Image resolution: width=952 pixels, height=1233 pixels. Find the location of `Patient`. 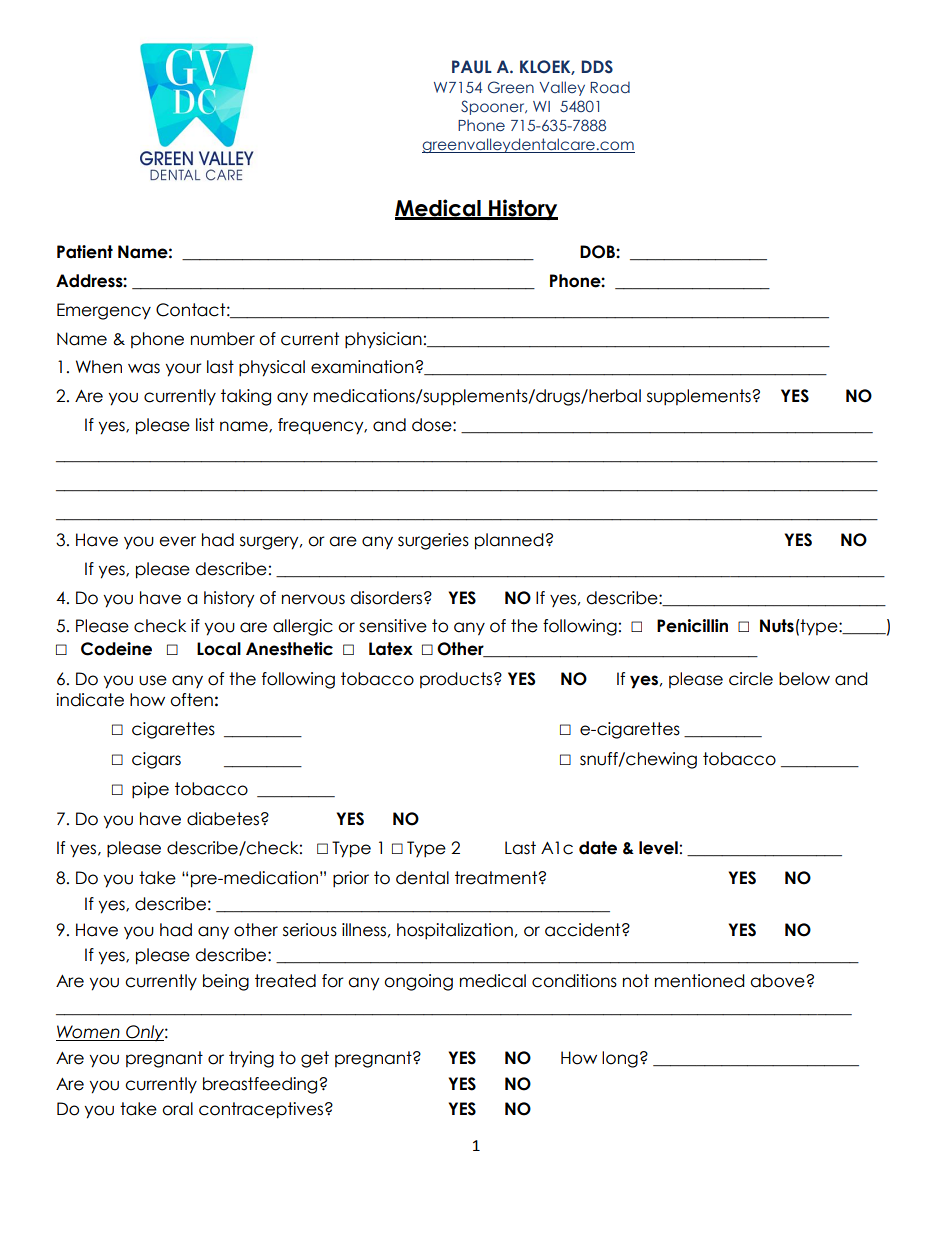

Patient is located at coordinates (85, 252).
